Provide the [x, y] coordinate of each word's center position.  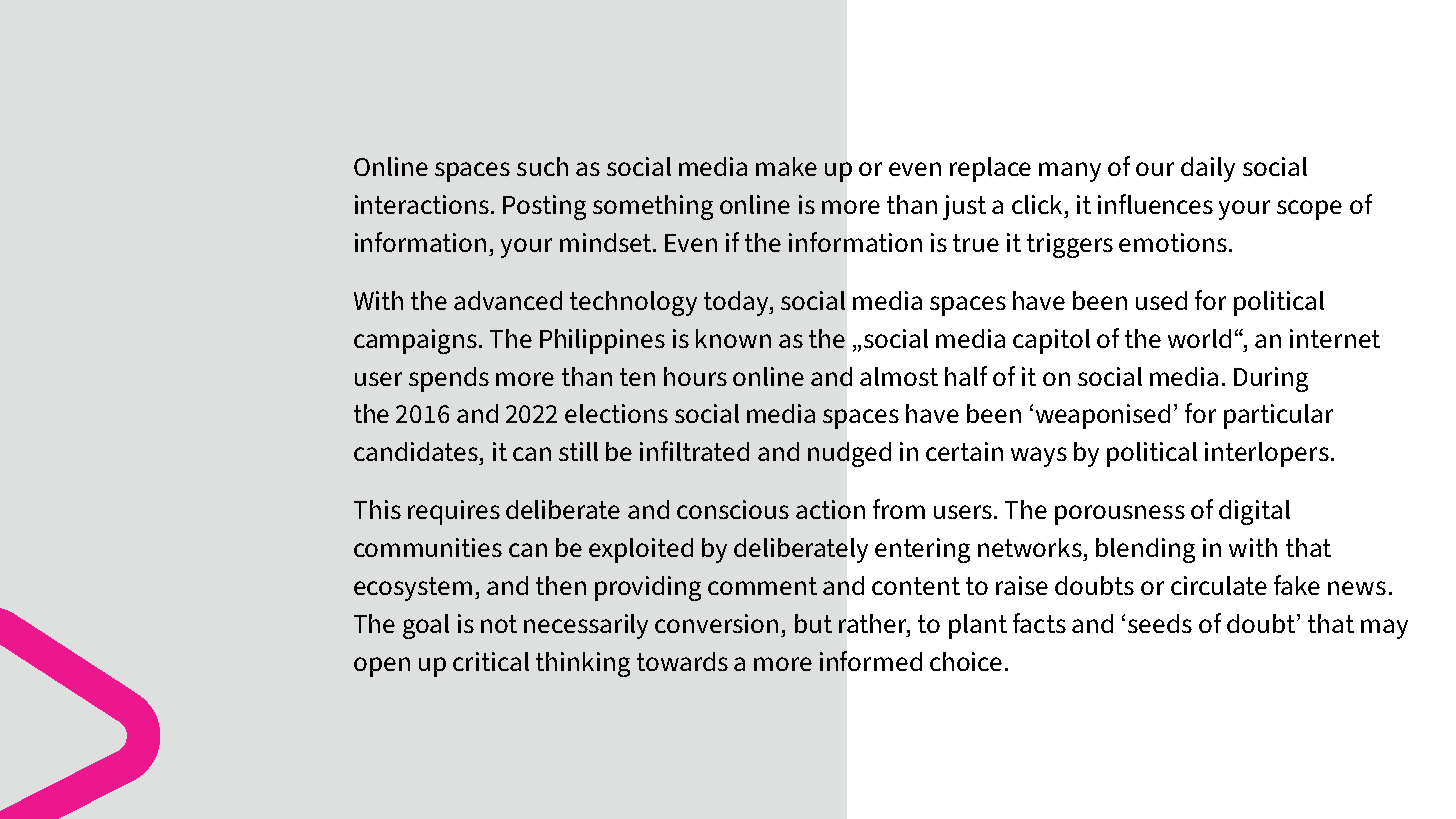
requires [454, 512]
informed [871, 661]
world [1199, 338]
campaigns [415, 341]
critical [491, 661]
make [786, 166]
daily [1208, 169]
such [542, 166]
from [899, 509]
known [733, 338]
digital [1254, 512]
